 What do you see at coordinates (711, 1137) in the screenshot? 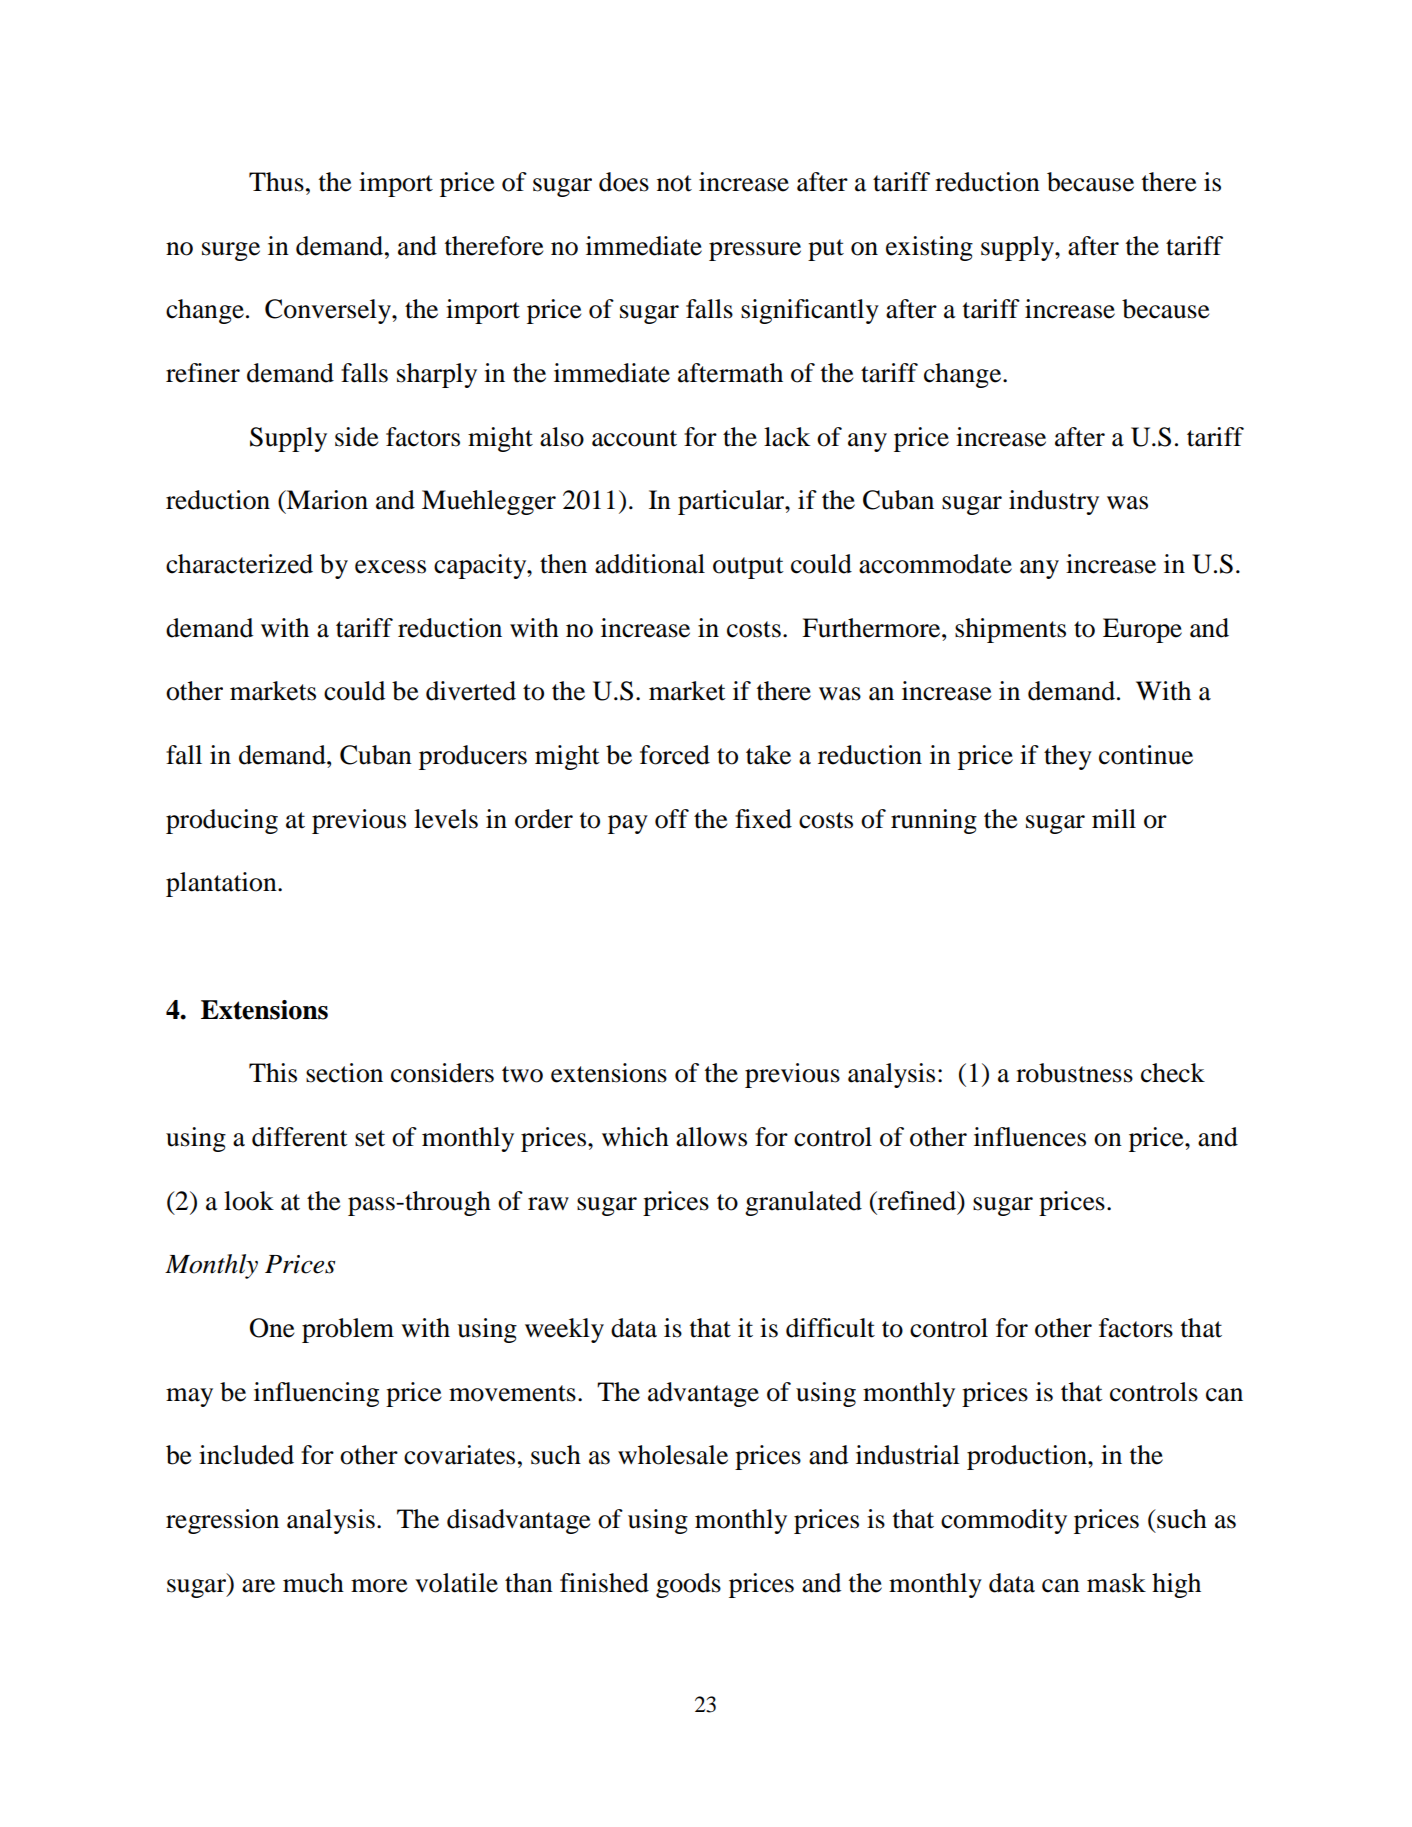
I see `allows` at bounding box center [711, 1137].
